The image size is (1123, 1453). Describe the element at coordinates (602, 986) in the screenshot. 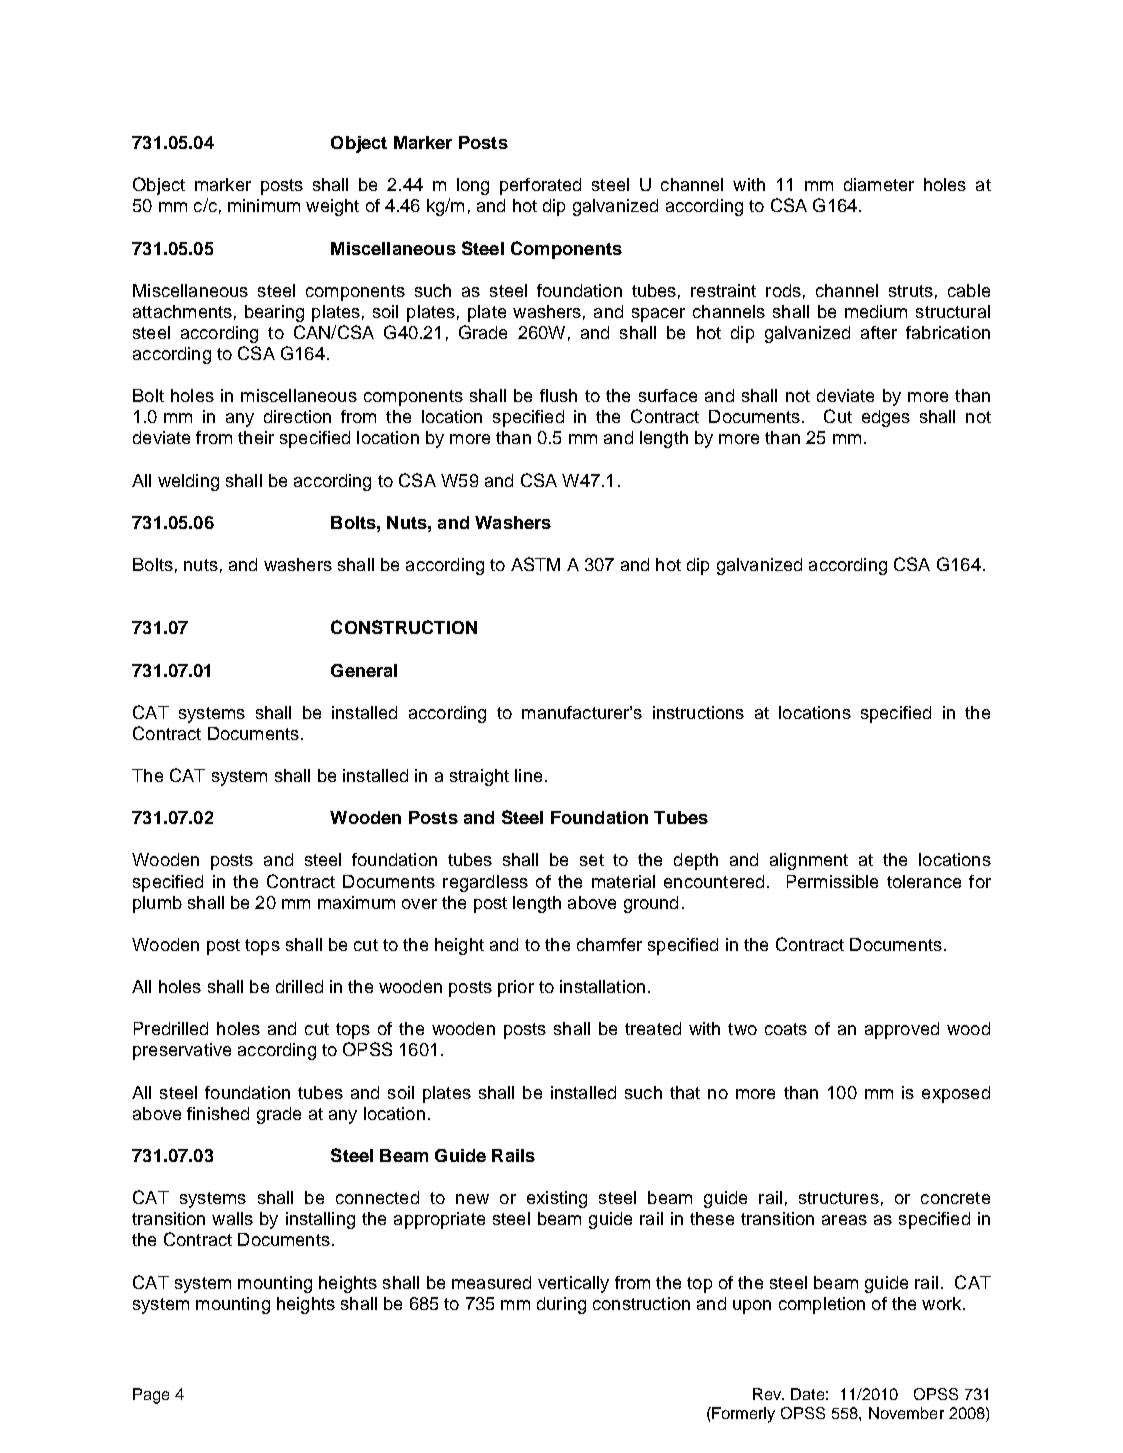

I see `installation` at that location.
